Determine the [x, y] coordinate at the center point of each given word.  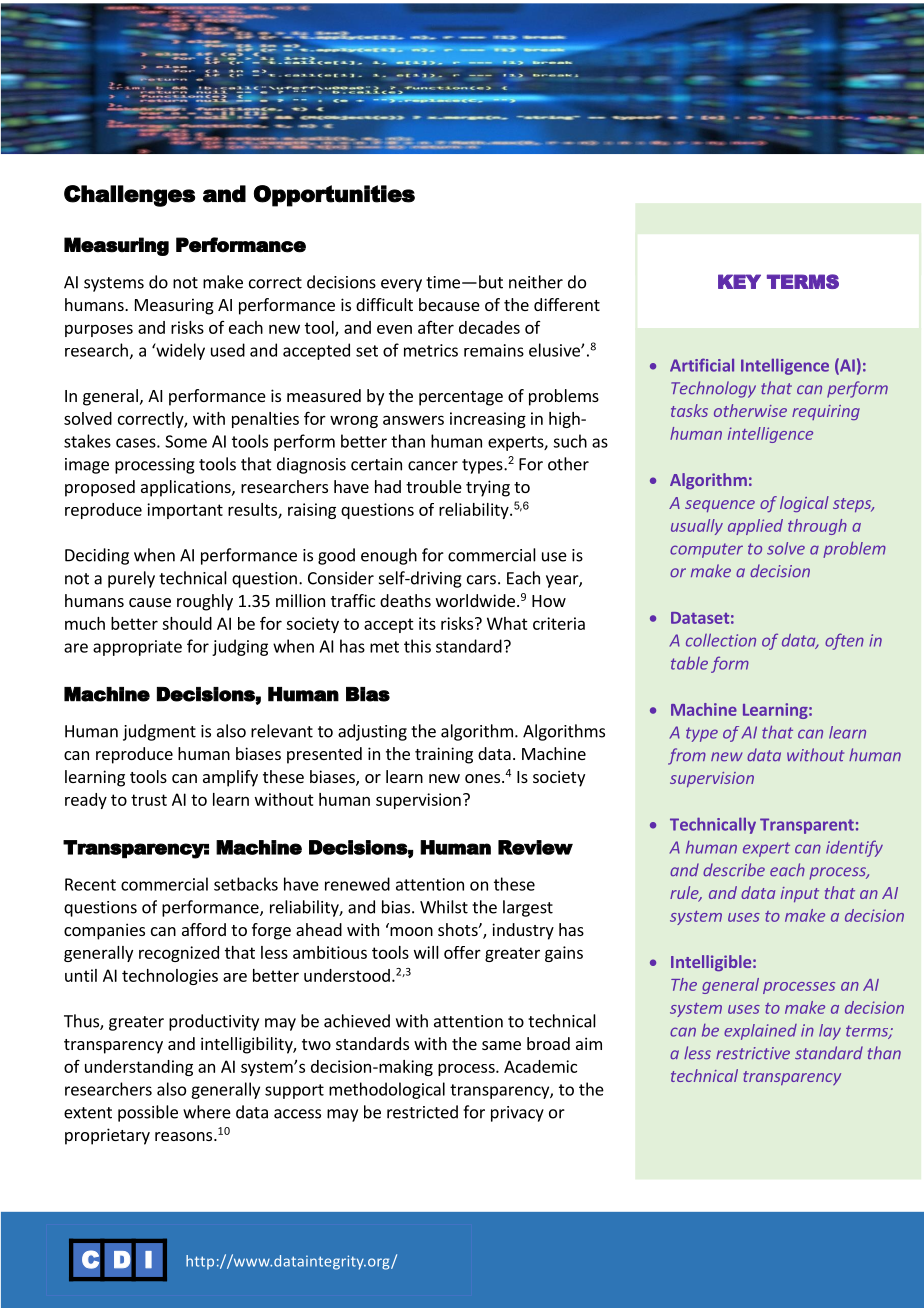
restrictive [753, 1053]
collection [721, 640]
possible [148, 1113]
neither [536, 282]
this [417, 646]
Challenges [129, 196]
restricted [422, 1112]
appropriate [137, 648]
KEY [739, 281]
